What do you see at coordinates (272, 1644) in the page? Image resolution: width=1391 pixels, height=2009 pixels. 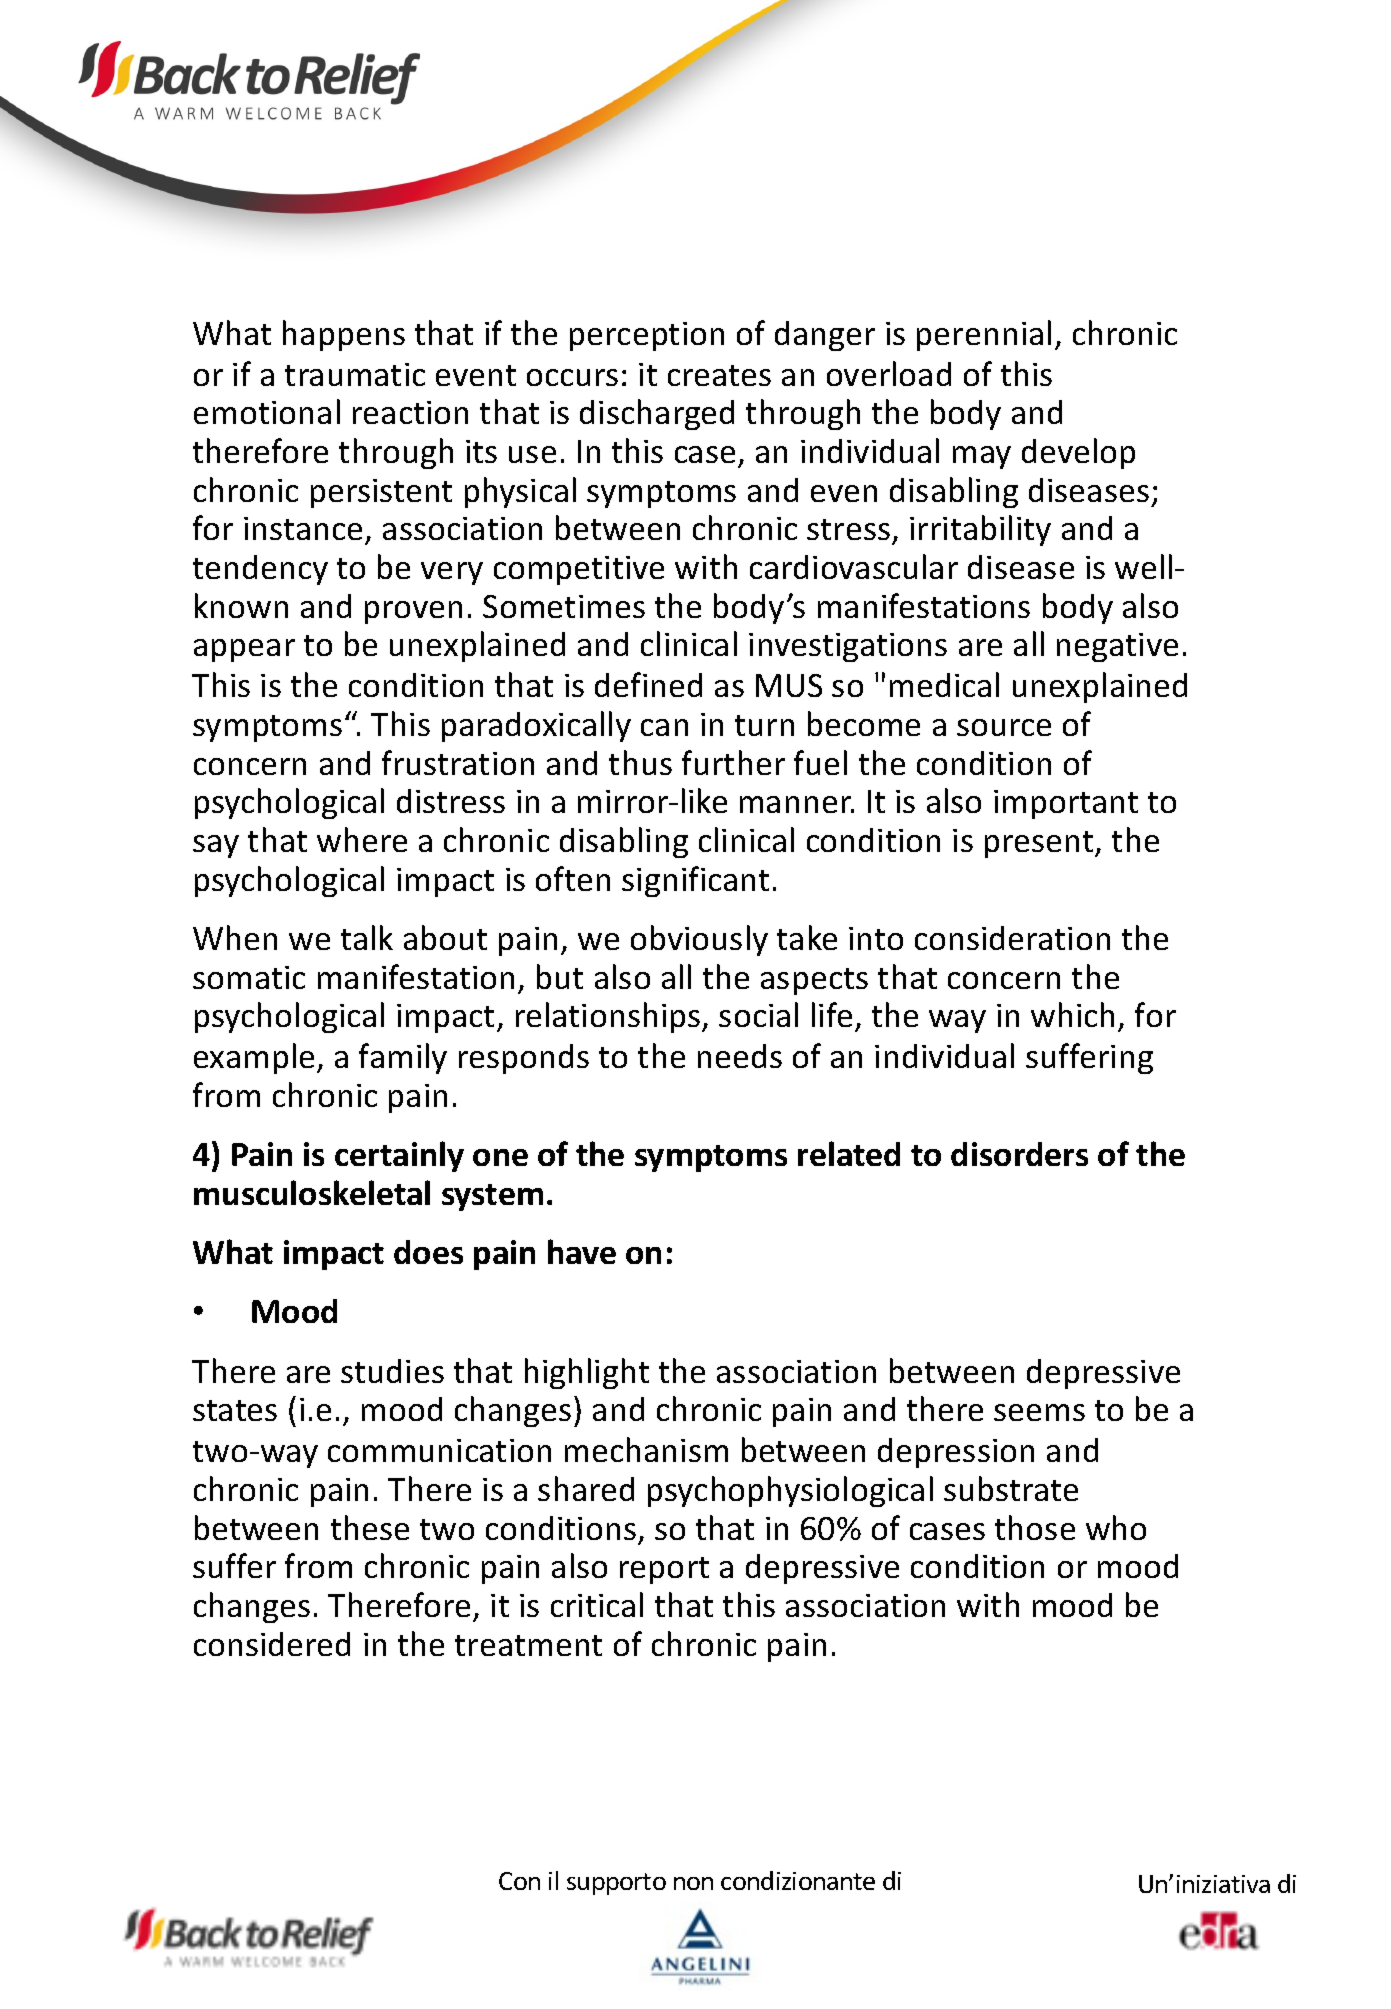 I see `considered` at bounding box center [272, 1644].
